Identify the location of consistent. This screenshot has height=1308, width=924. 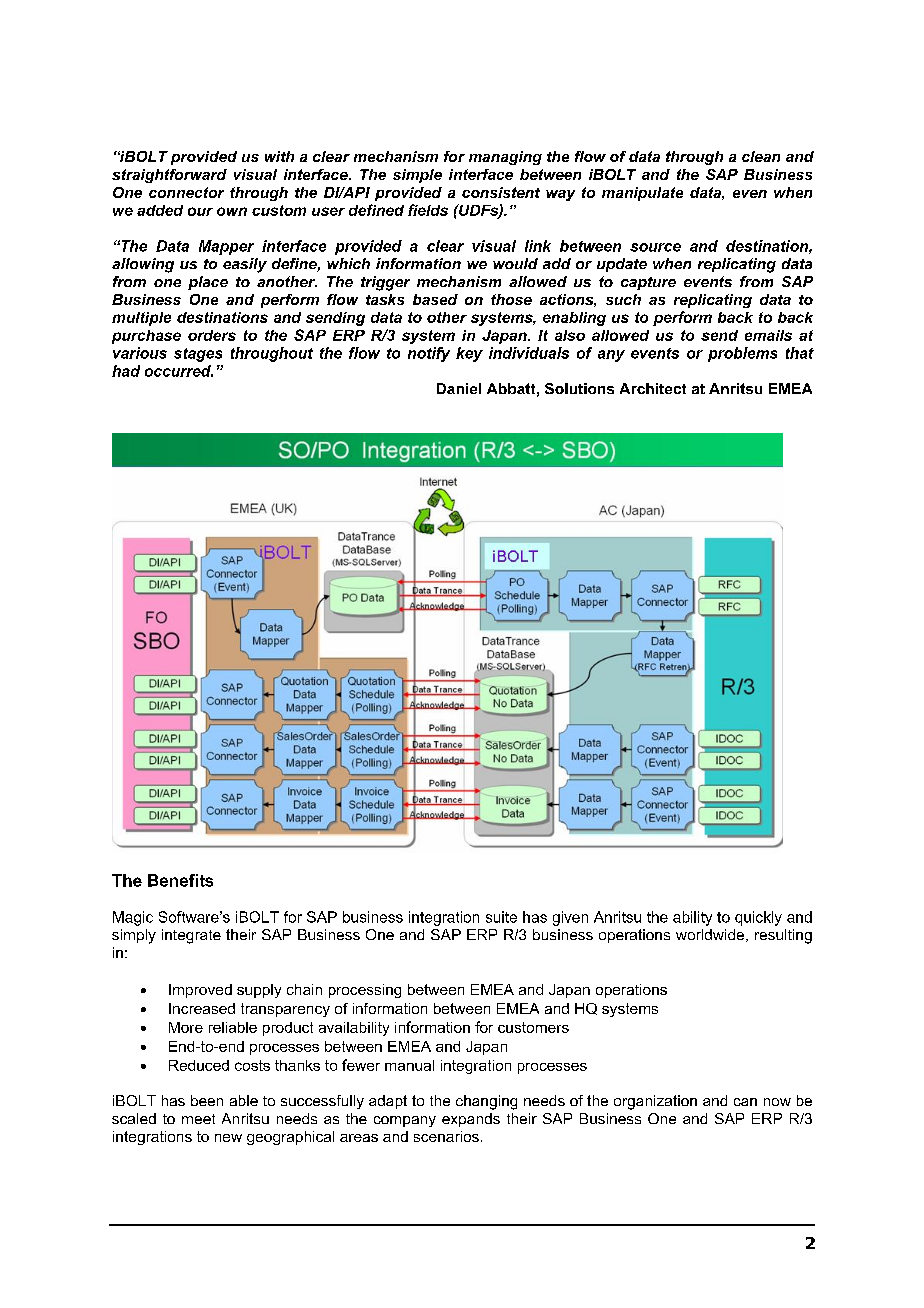
(501, 192).
